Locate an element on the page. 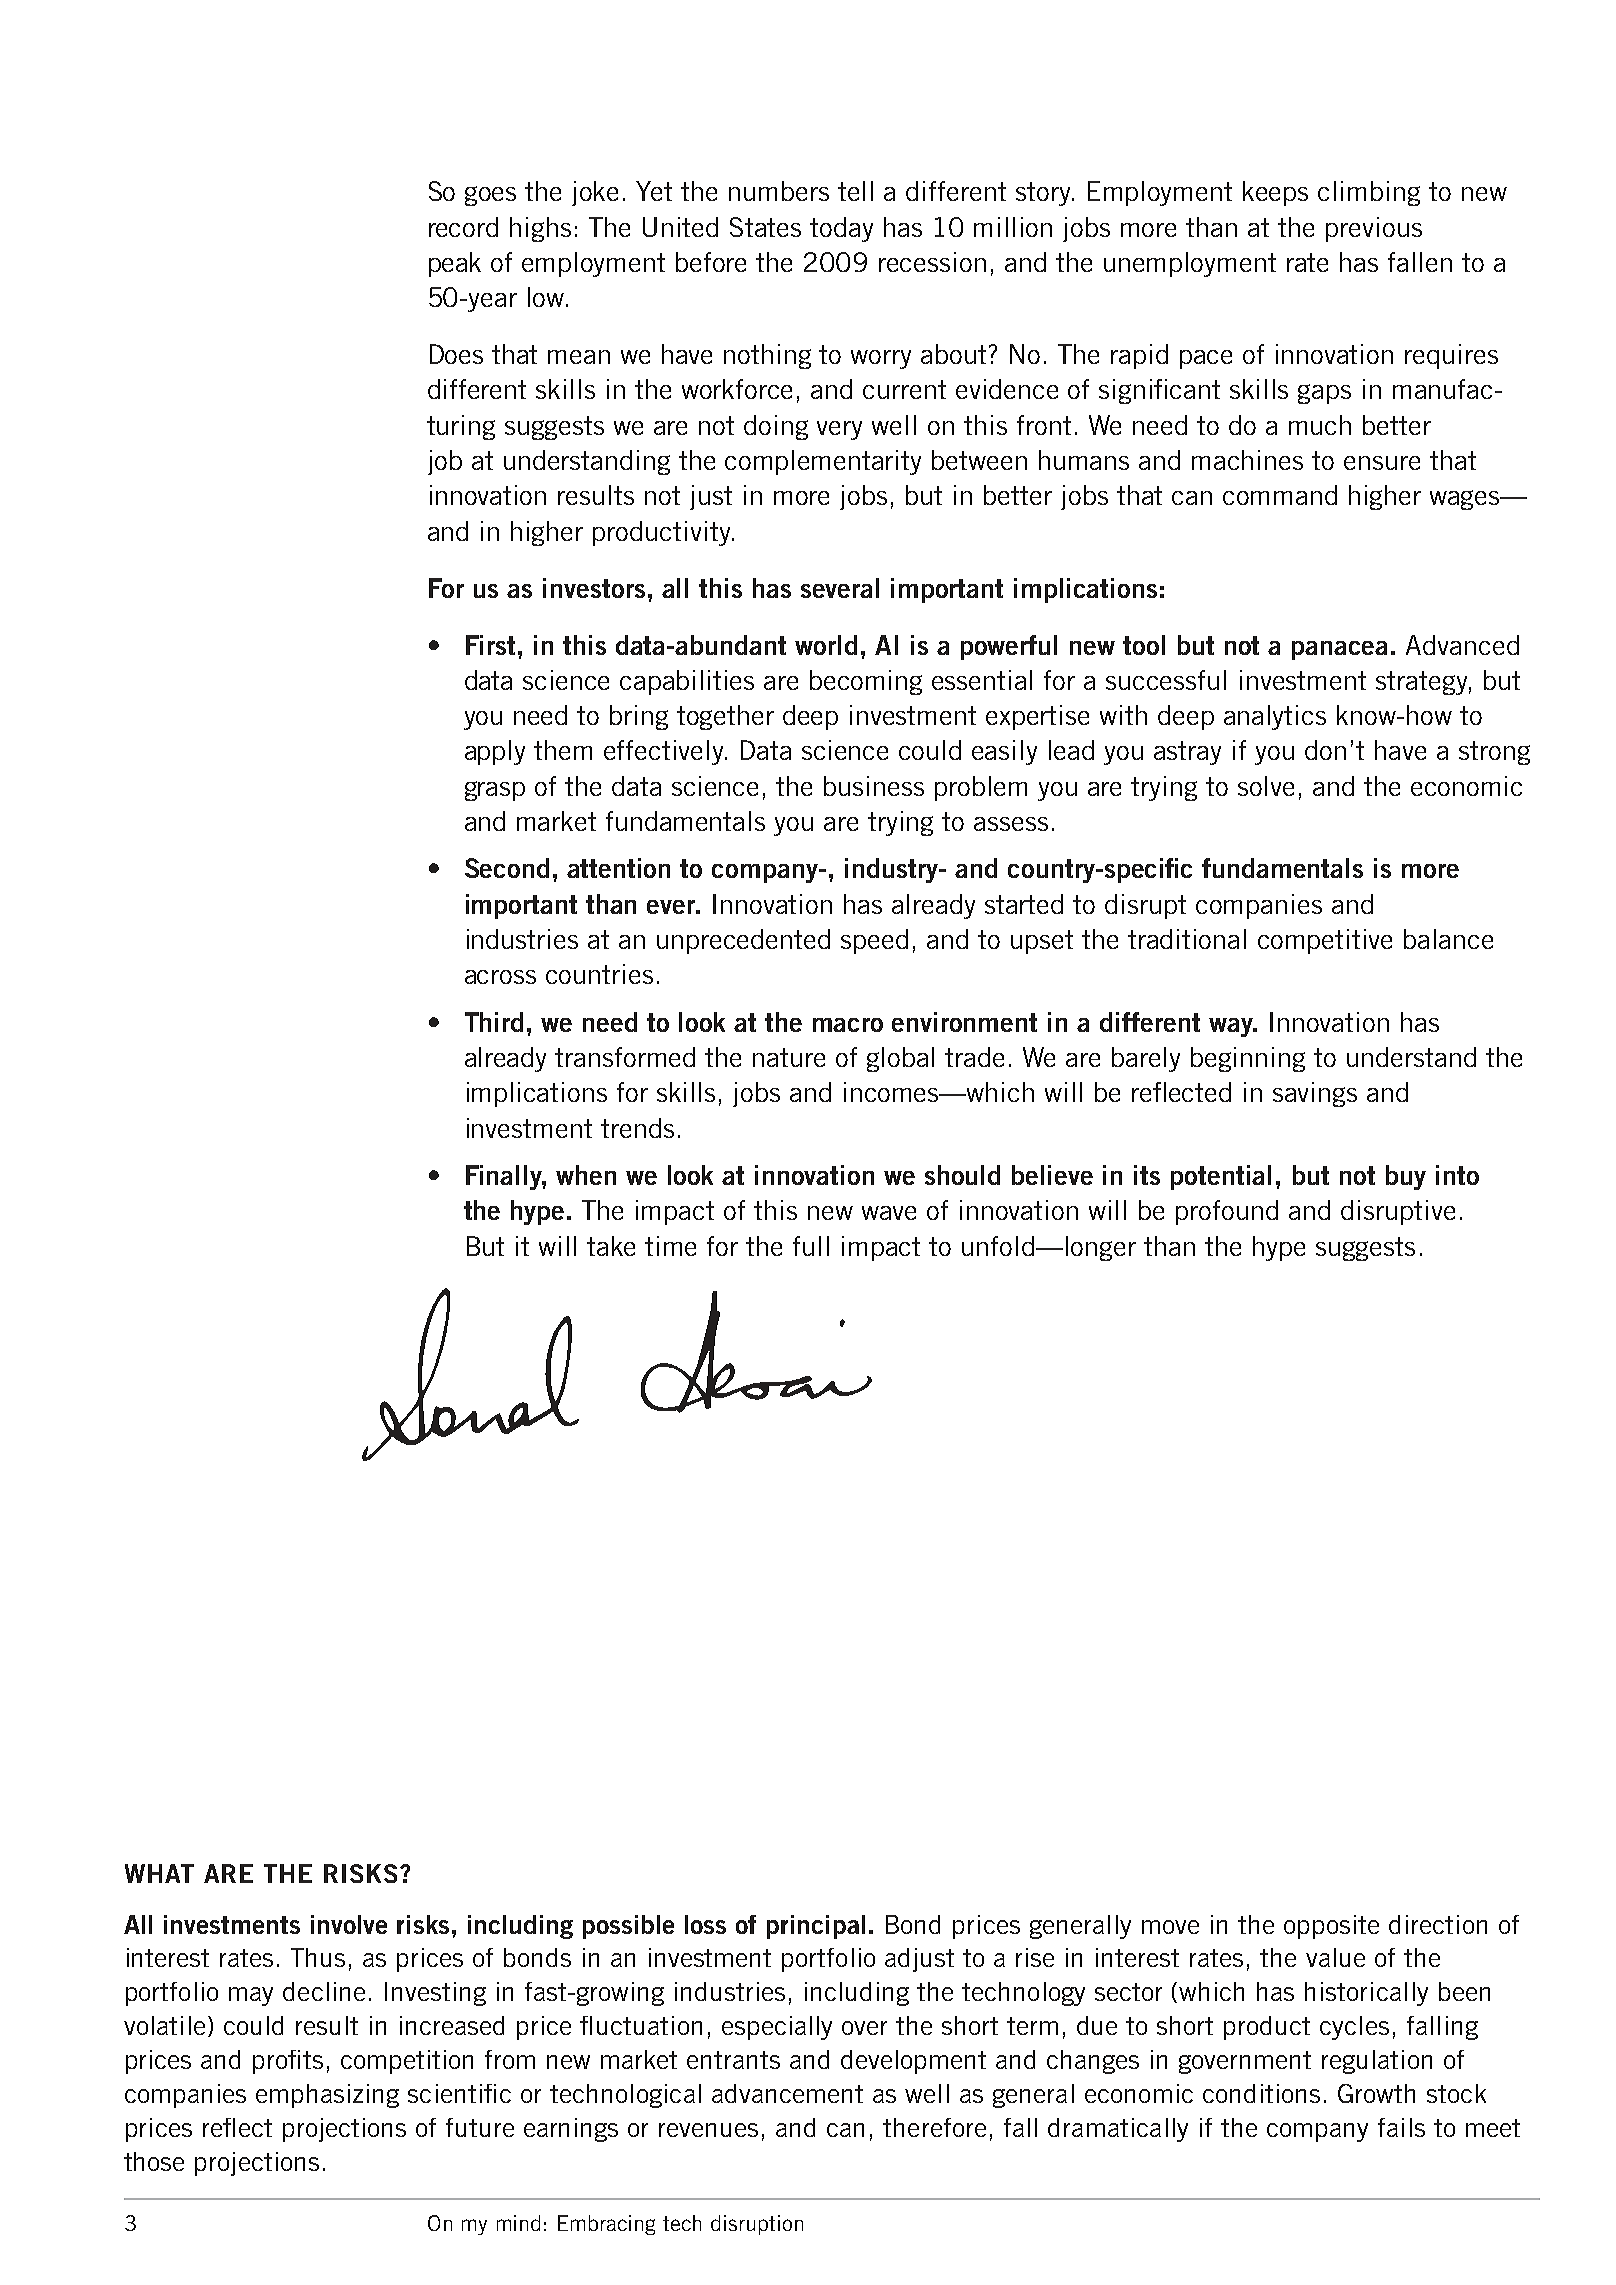  world is located at coordinates (826, 645).
